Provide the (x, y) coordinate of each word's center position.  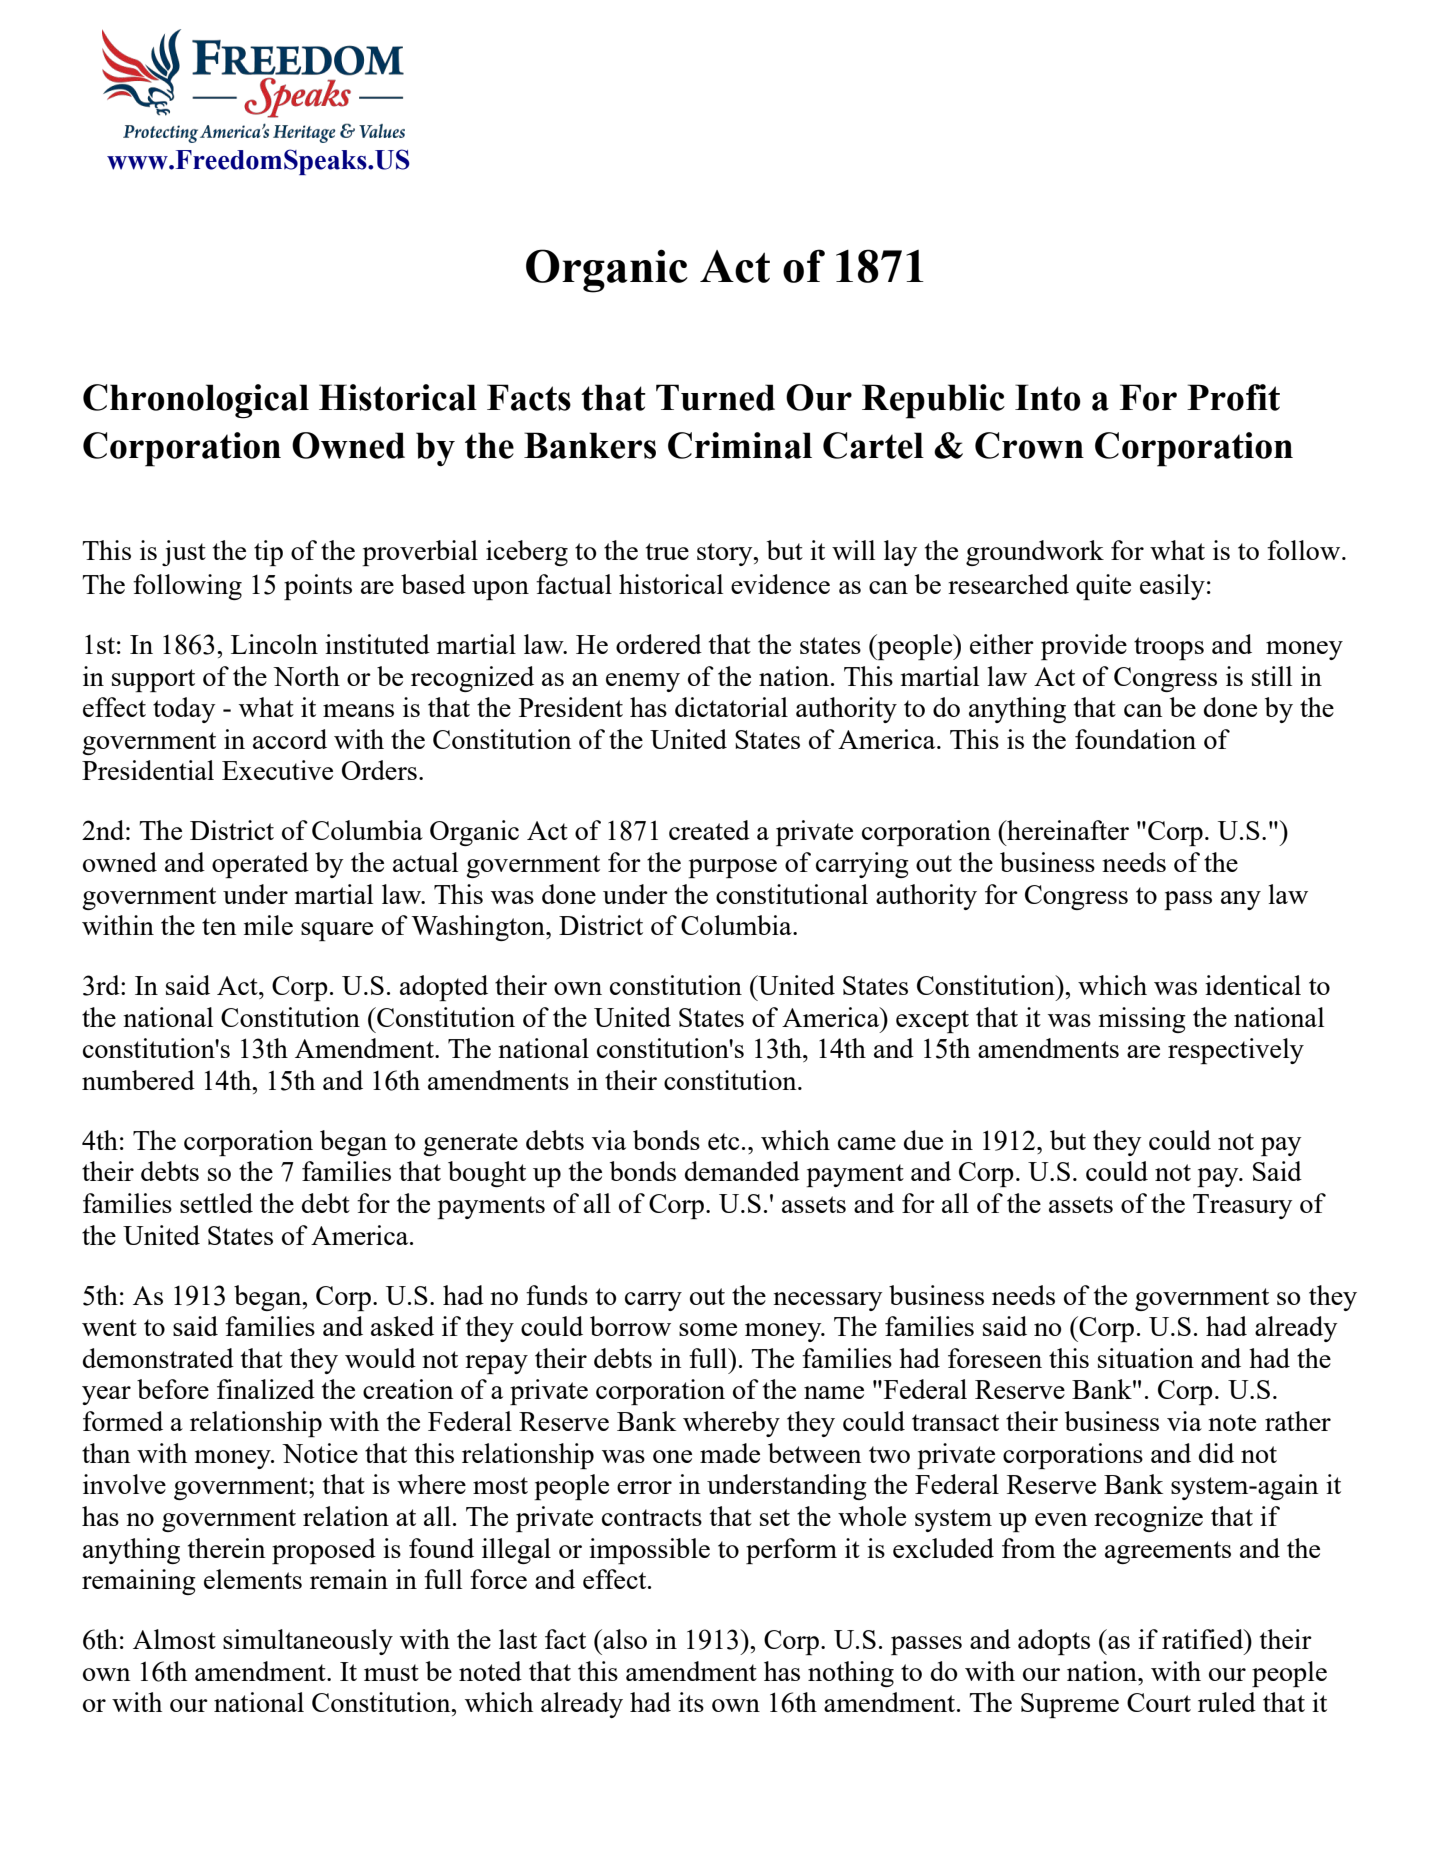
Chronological (196, 401)
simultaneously (308, 1642)
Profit (1233, 397)
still (1272, 676)
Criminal (740, 445)
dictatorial (731, 707)
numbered (138, 1080)
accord (290, 739)
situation (1146, 1358)
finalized (266, 1389)
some (708, 1329)
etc (724, 1141)
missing (1142, 1020)
